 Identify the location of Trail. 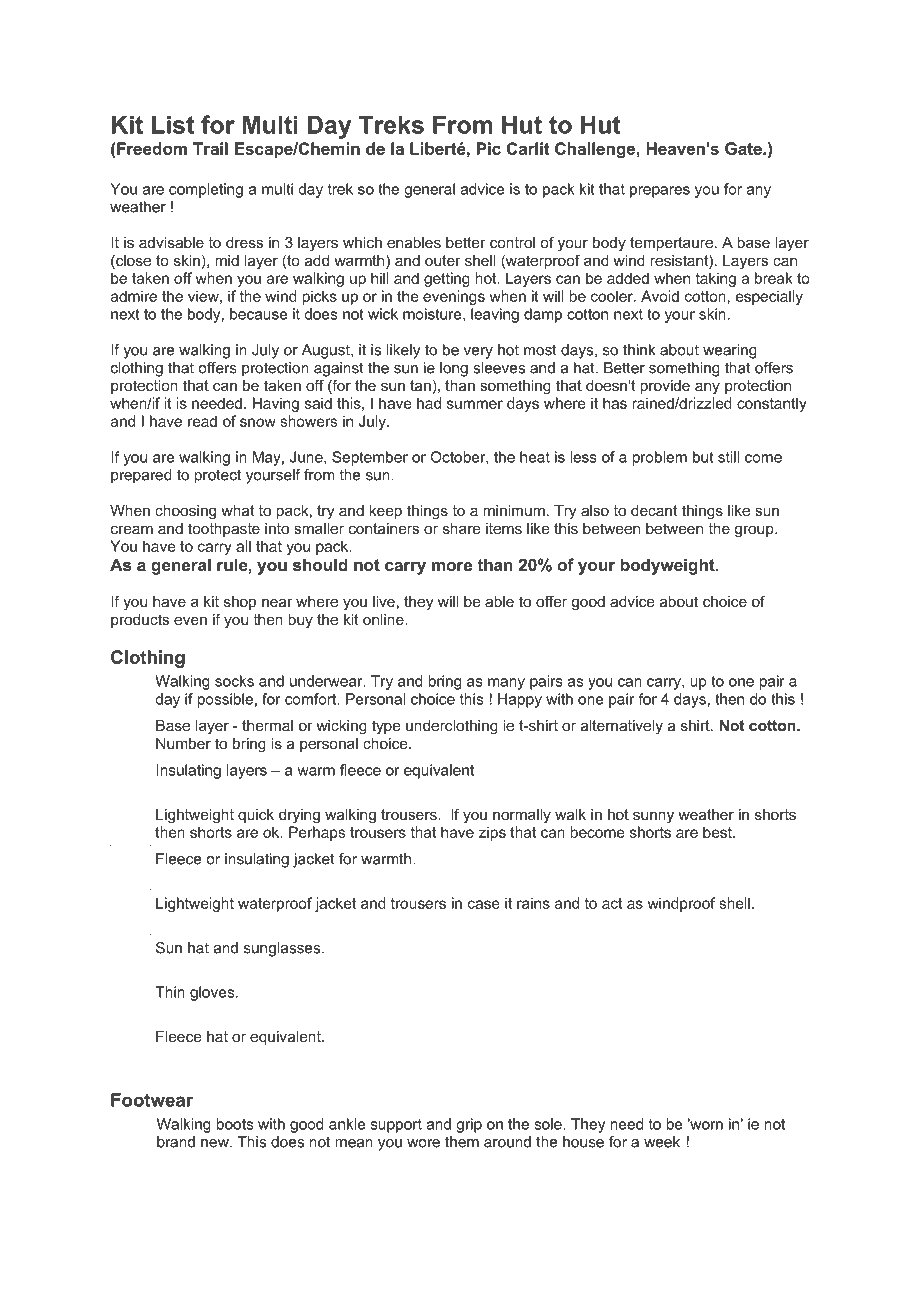
(210, 148).
